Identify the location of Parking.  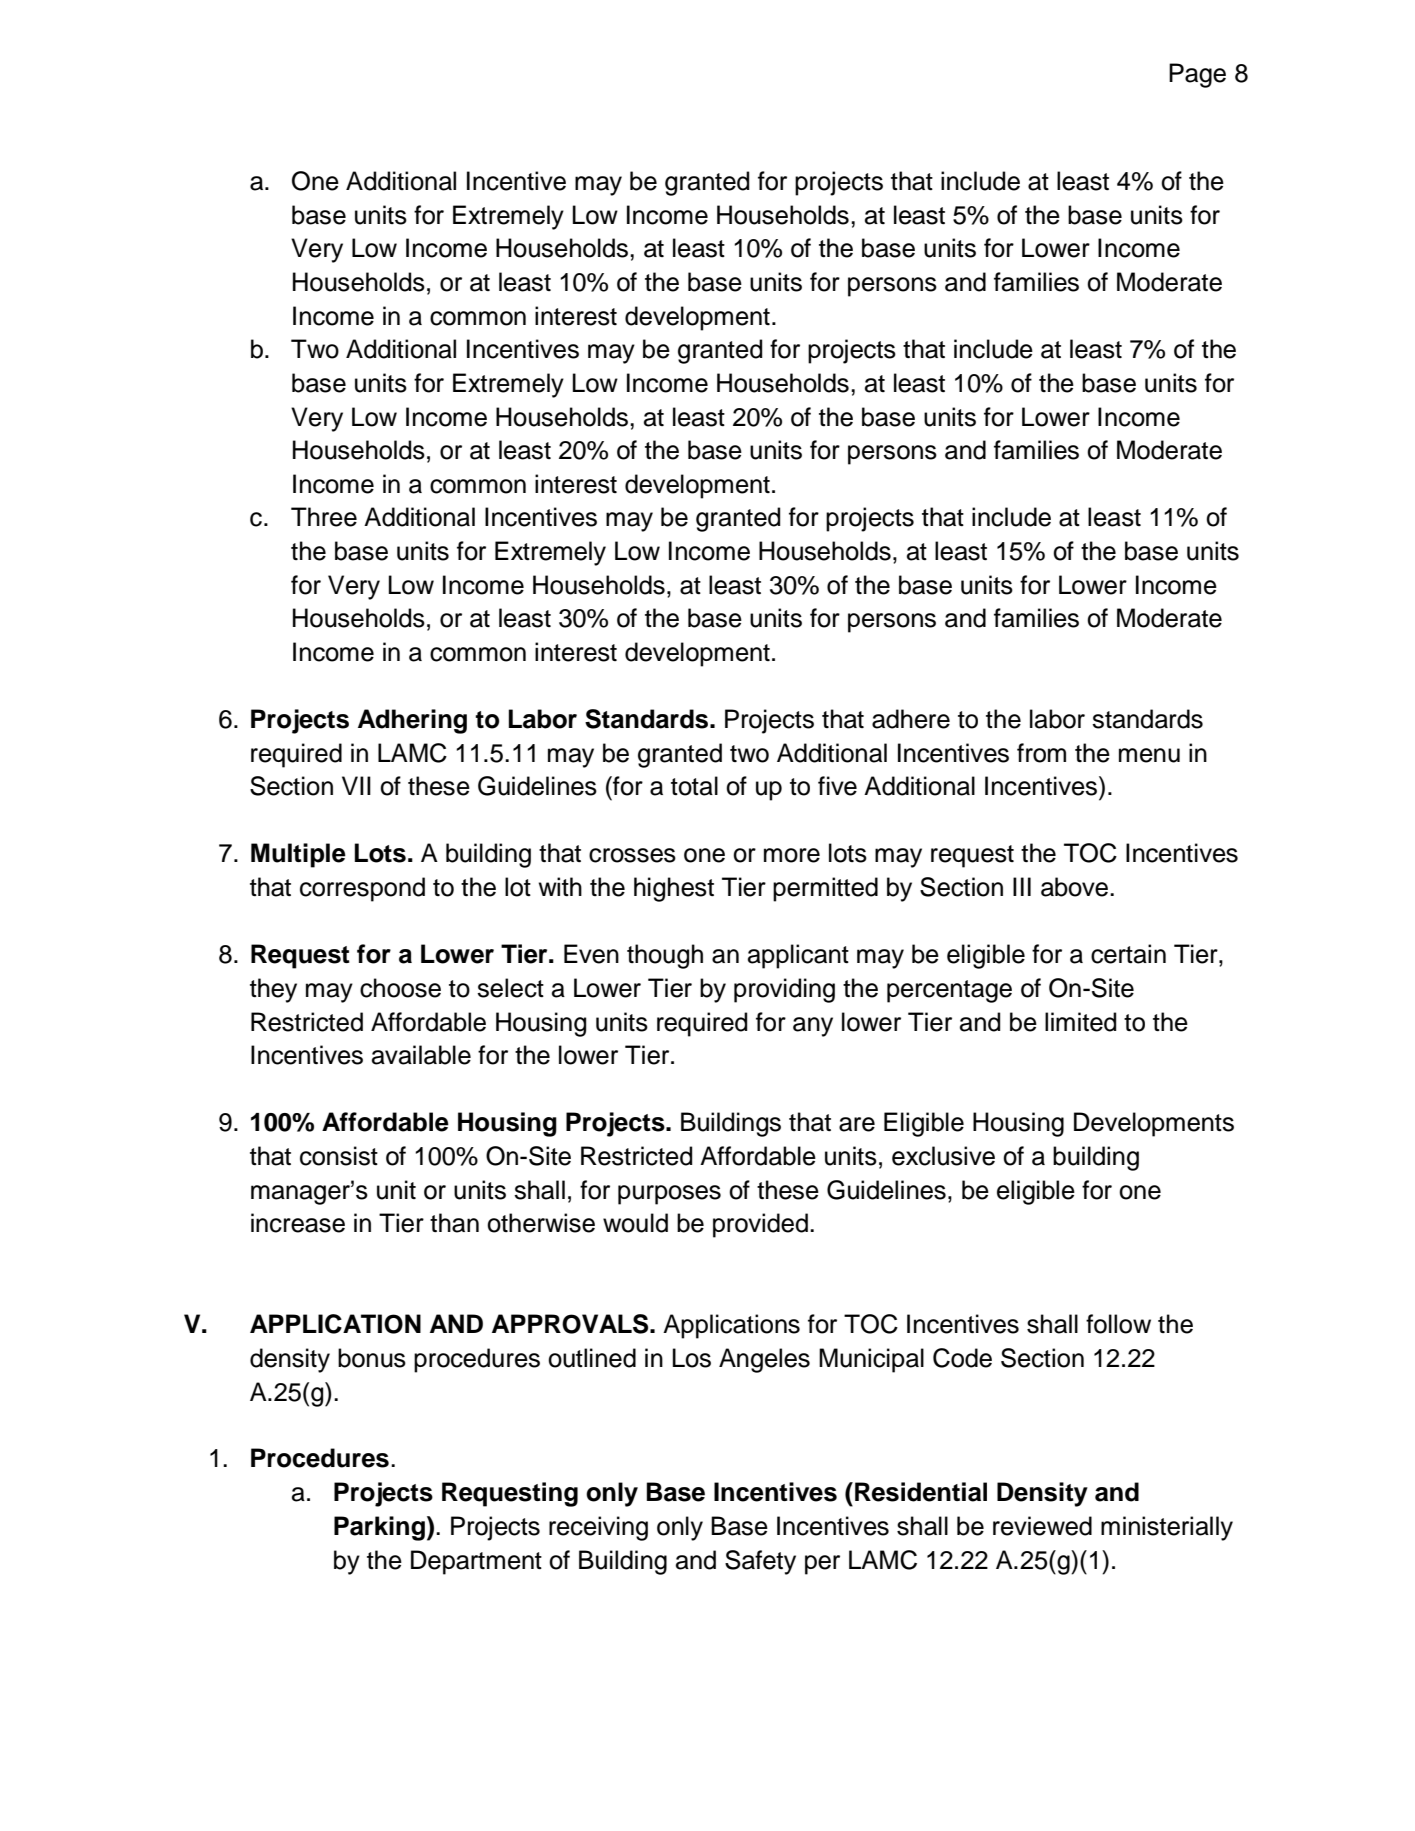
(379, 1528).
